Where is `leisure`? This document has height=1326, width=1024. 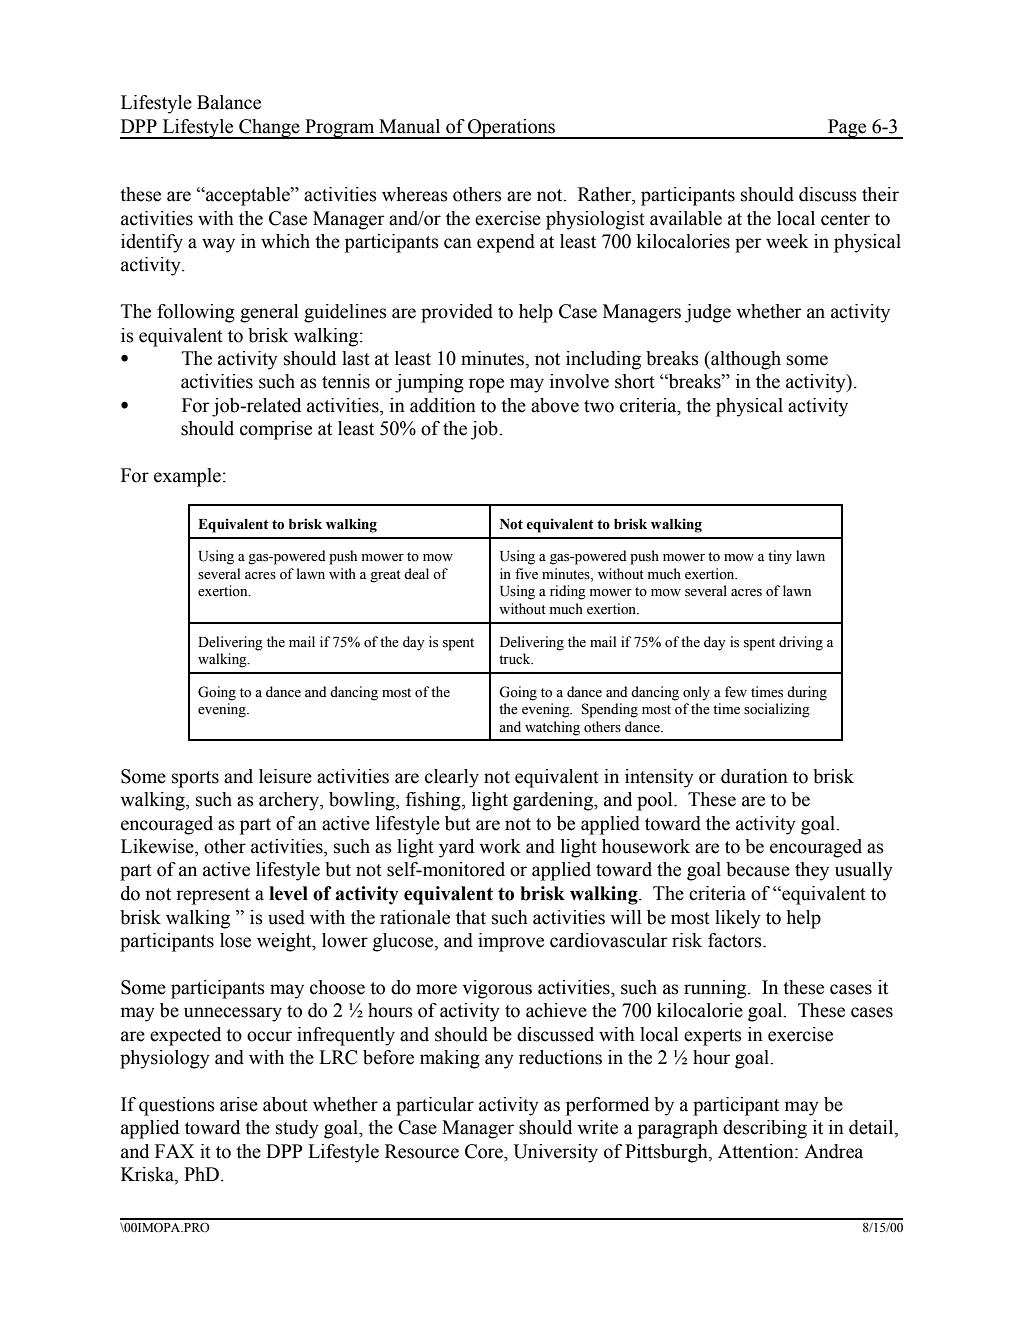
leisure is located at coordinates (285, 776).
